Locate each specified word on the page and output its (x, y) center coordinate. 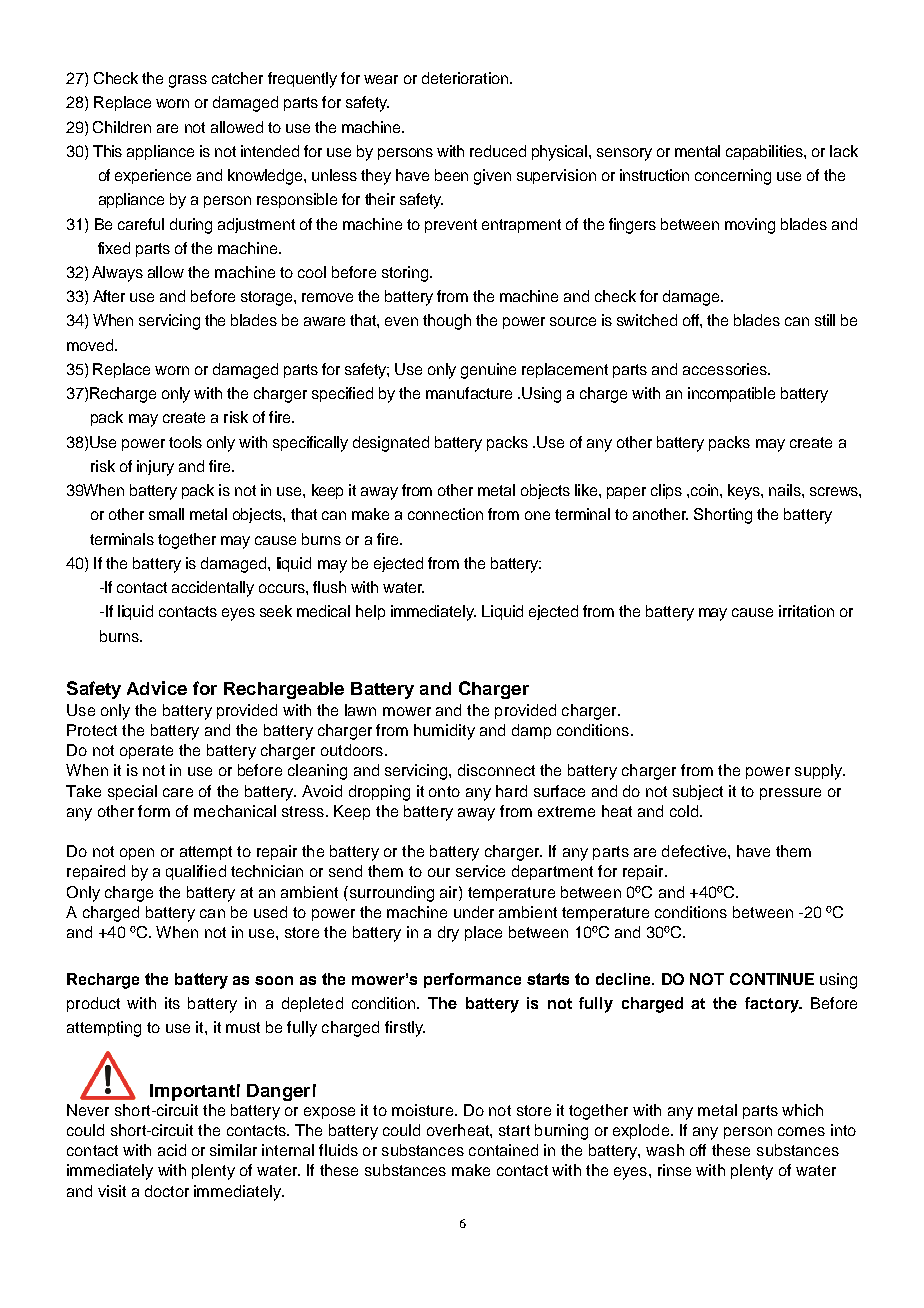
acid (172, 1150)
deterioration (465, 78)
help (370, 612)
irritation (806, 611)
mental (697, 151)
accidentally (213, 589)
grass (188, 81)
